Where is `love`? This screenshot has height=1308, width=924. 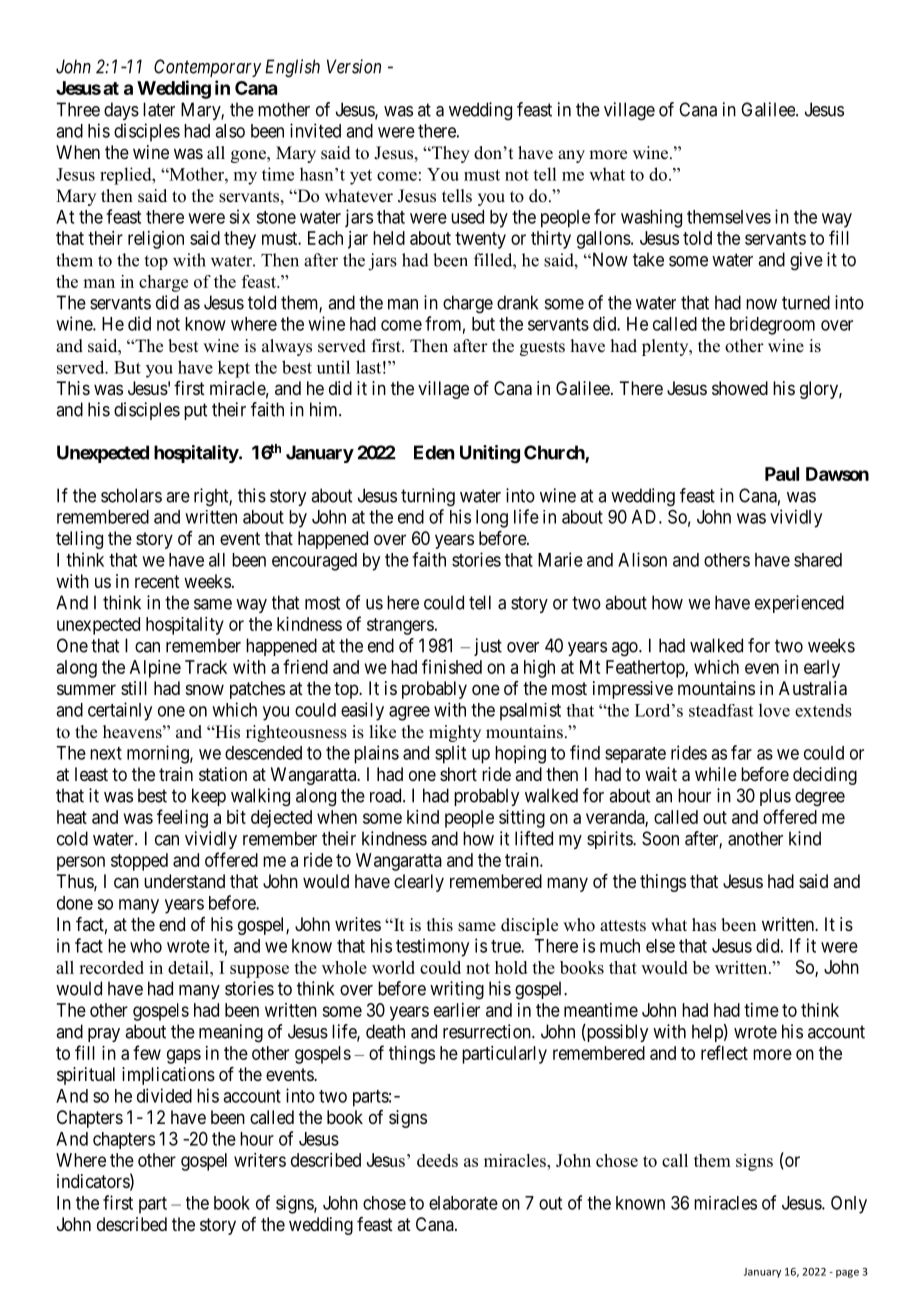 love is located at coordinates (774, 710).
